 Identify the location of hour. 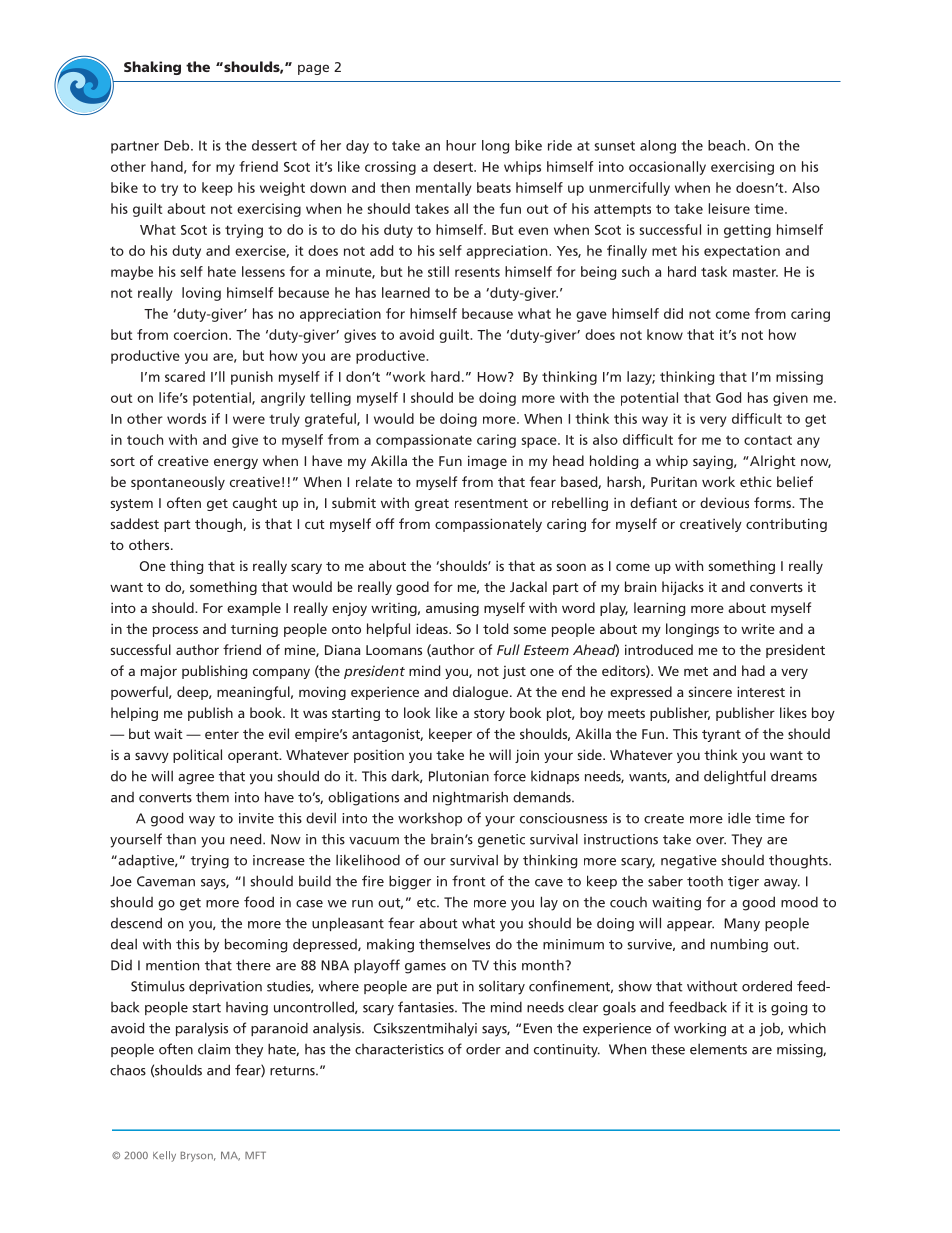
(461, 145).
